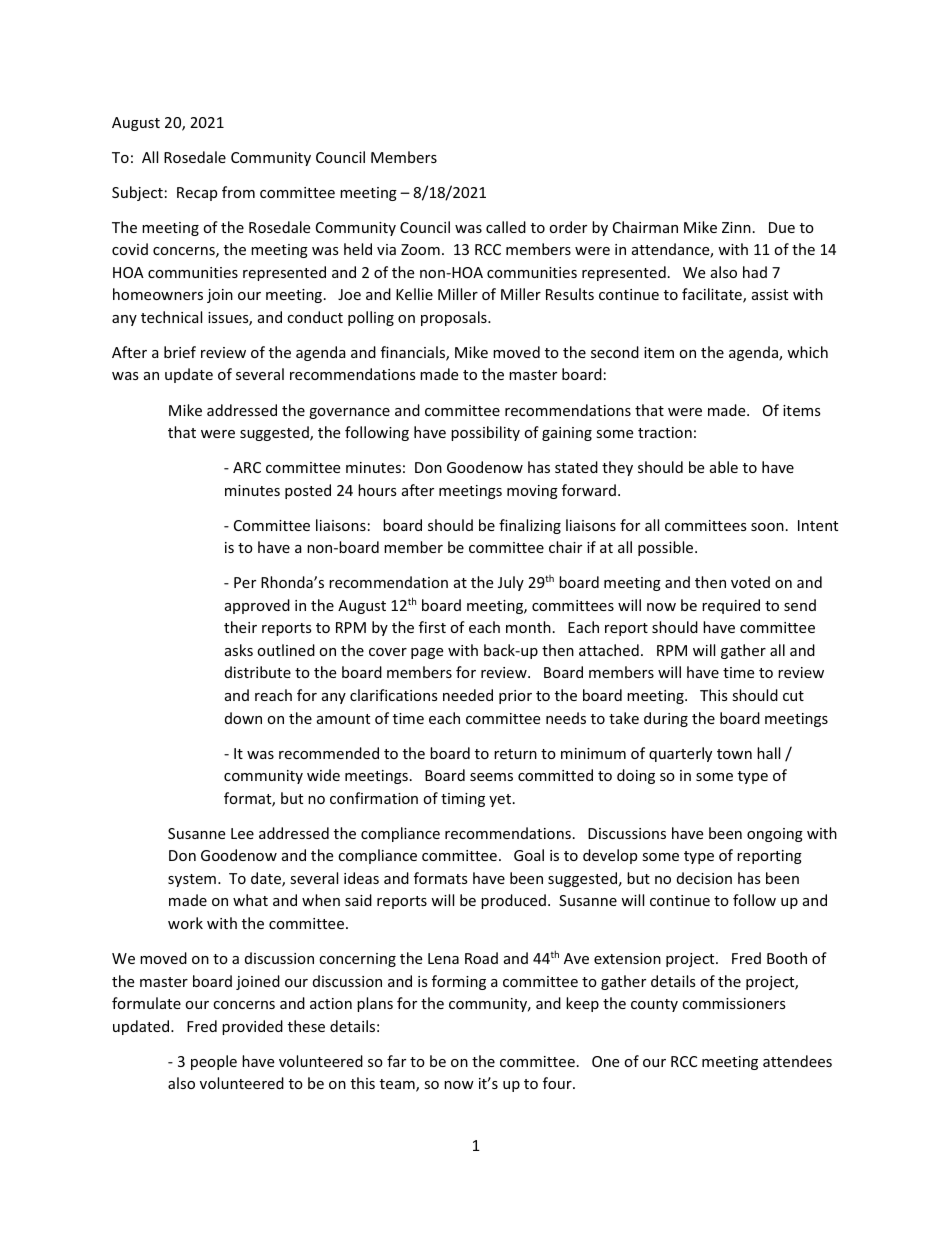  What do you see at coordinates (242, 833) in the image?
I see `Lee` at bounding box center [242, 833].
